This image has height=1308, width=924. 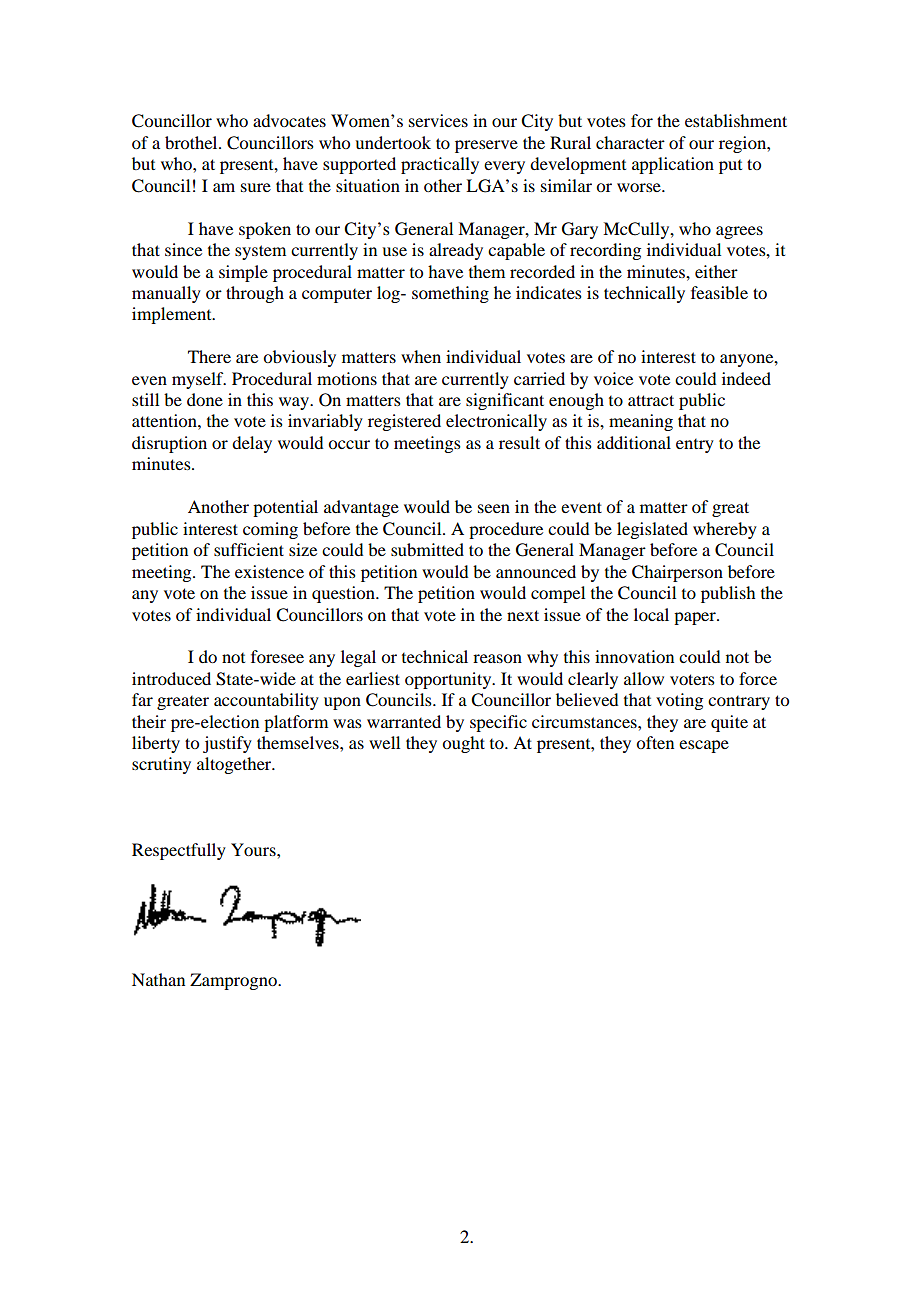 What do you see at coordinates (254, 849) in the image?
I see `Yours` at bounding box center [254, 849].
